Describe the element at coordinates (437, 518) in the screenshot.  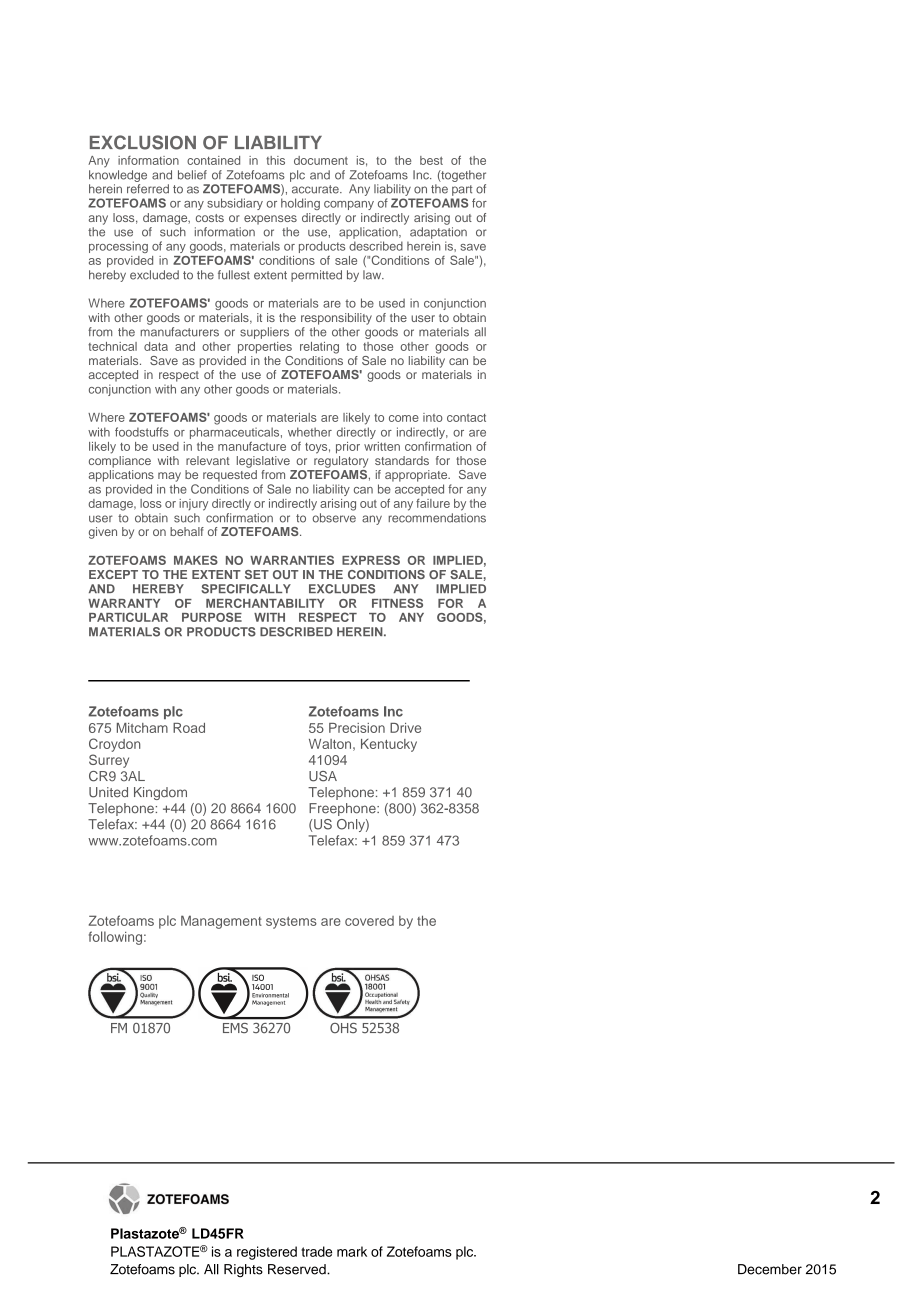
I see `recommendations` at that location.
